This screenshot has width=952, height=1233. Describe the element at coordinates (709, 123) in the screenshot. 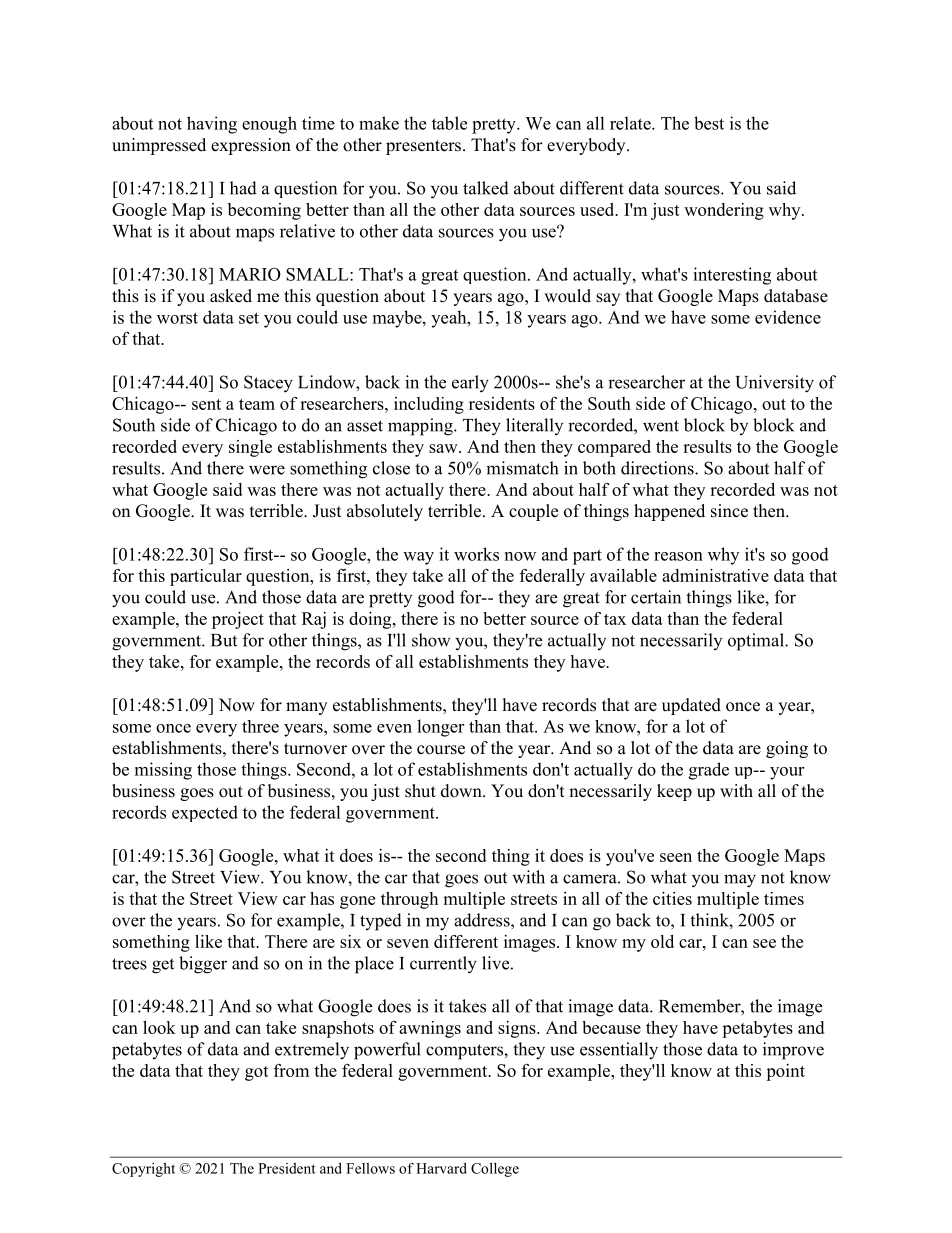

I see `best` at that location.
